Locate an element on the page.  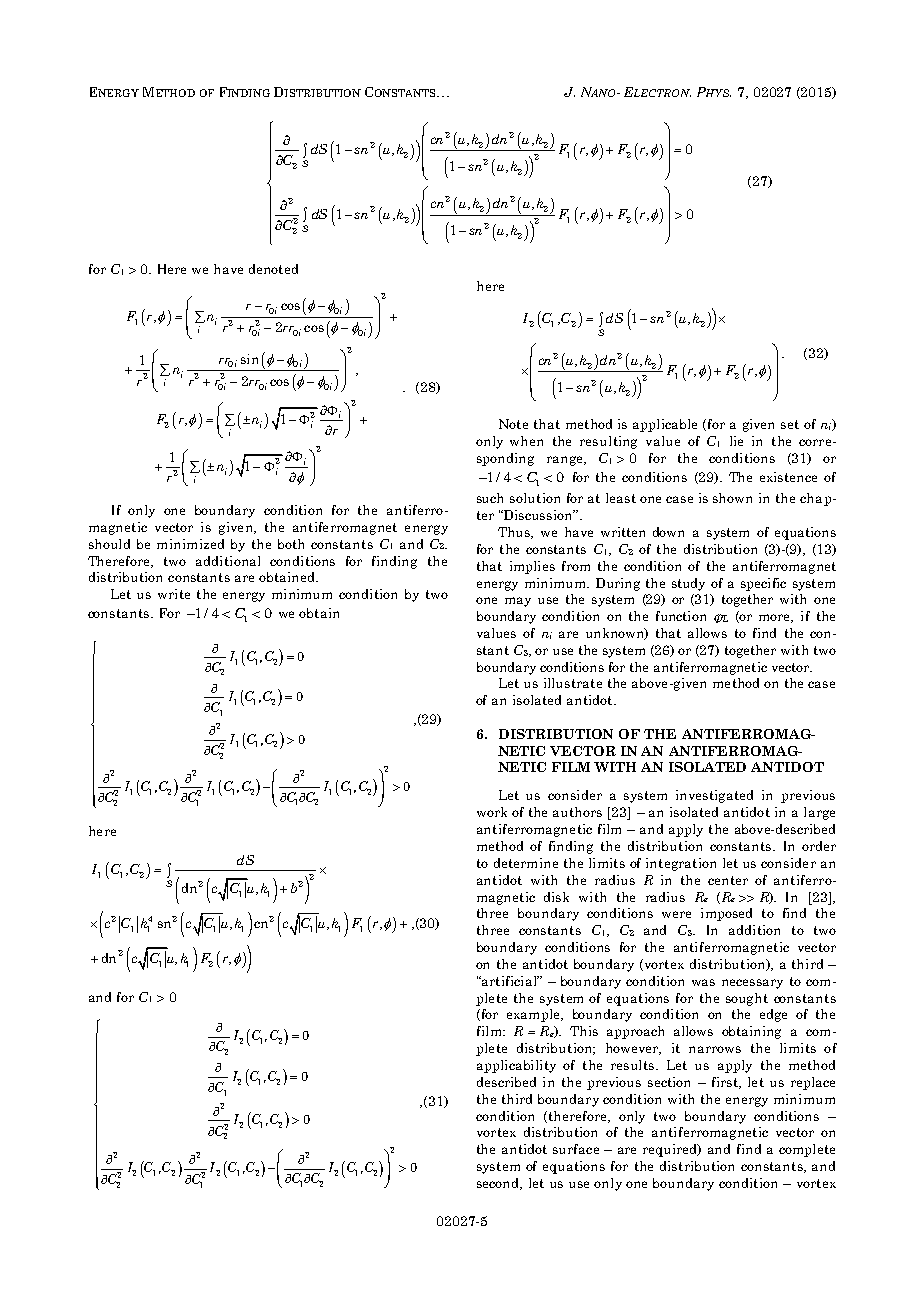
authors is located at coordinates (577, 812).
